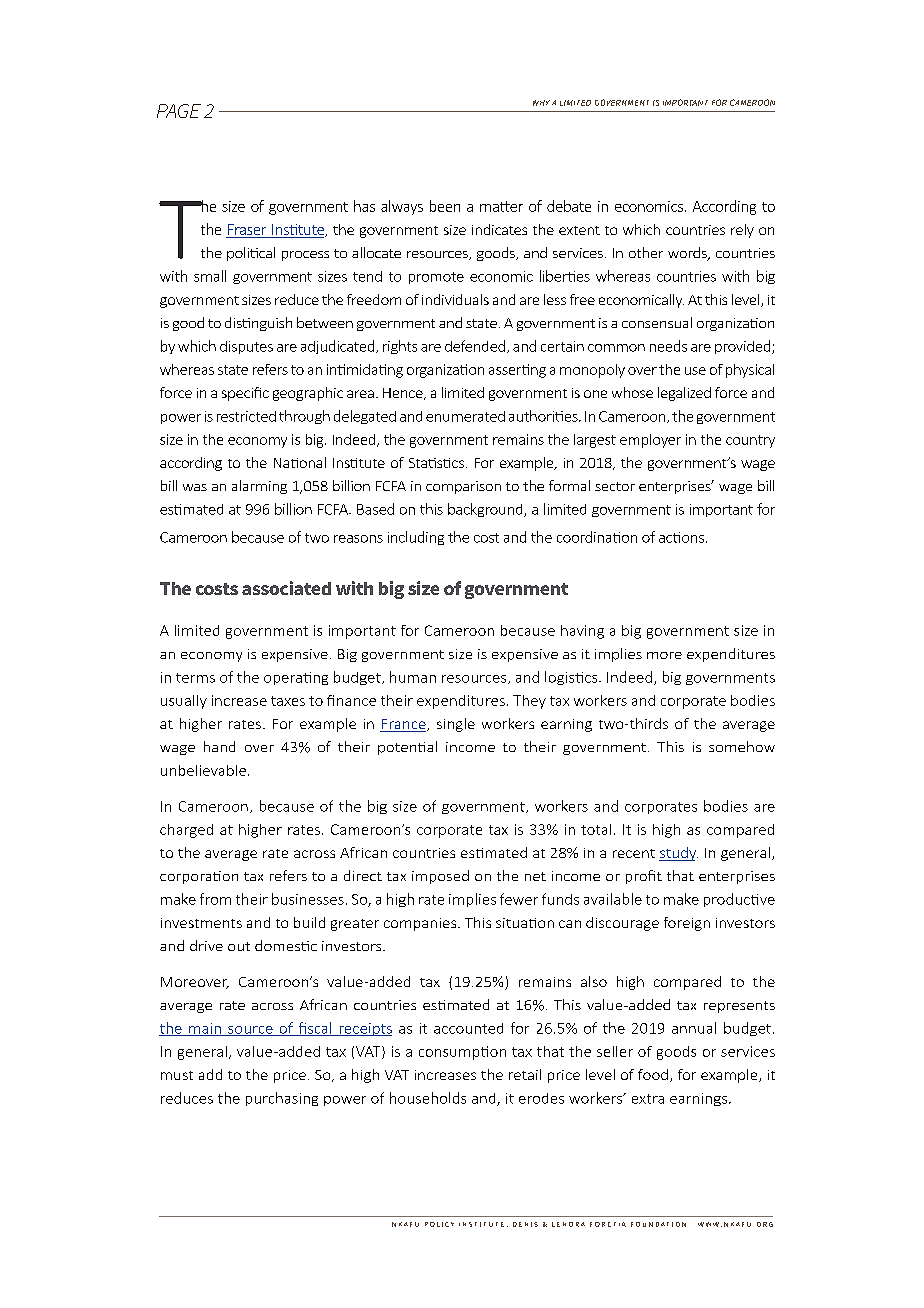 The image size is (924, 1308). Describe the element at coordinates (742, 231) in the image. I see `rely` at that location.
